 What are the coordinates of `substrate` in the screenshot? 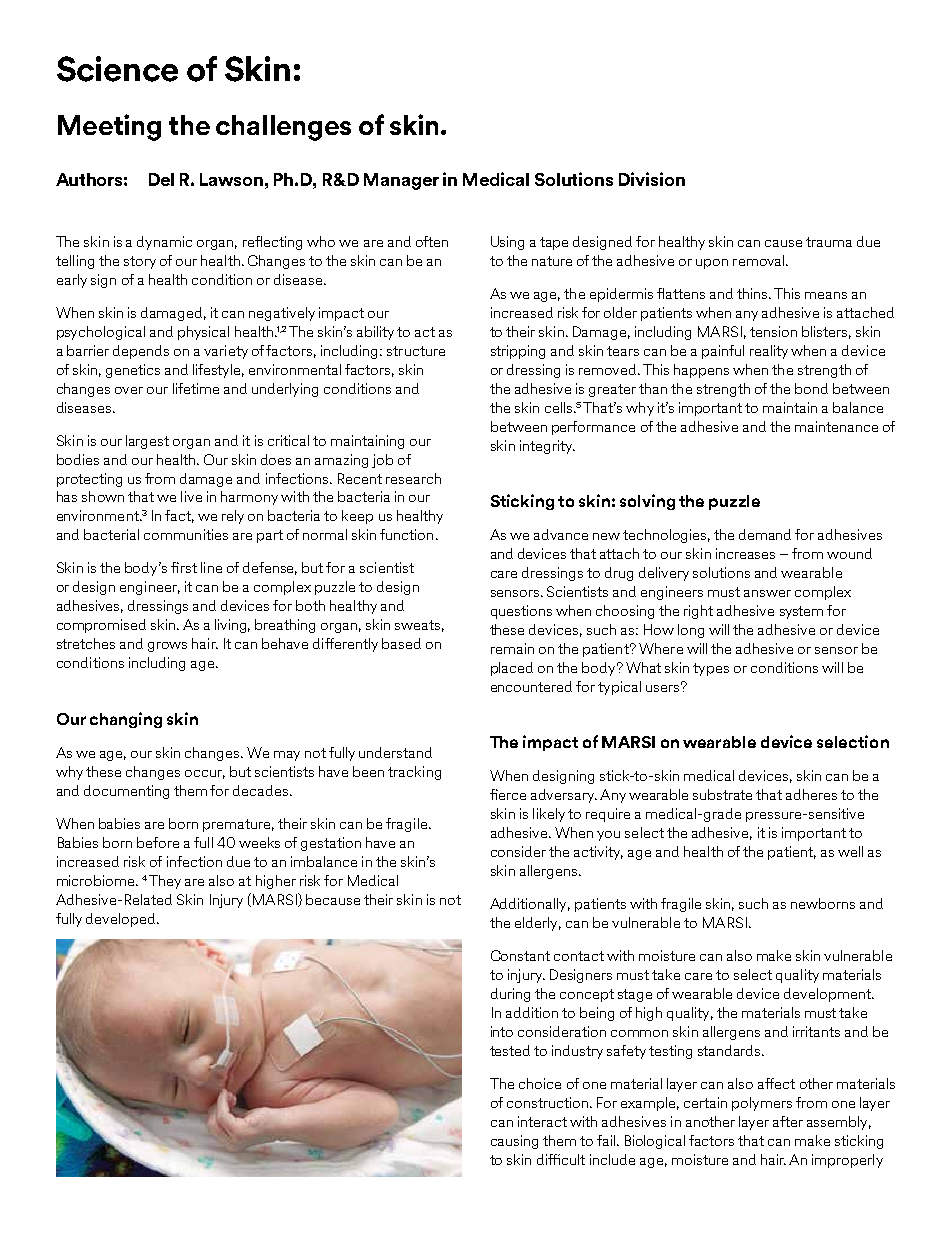 It's located at (722, 794).
